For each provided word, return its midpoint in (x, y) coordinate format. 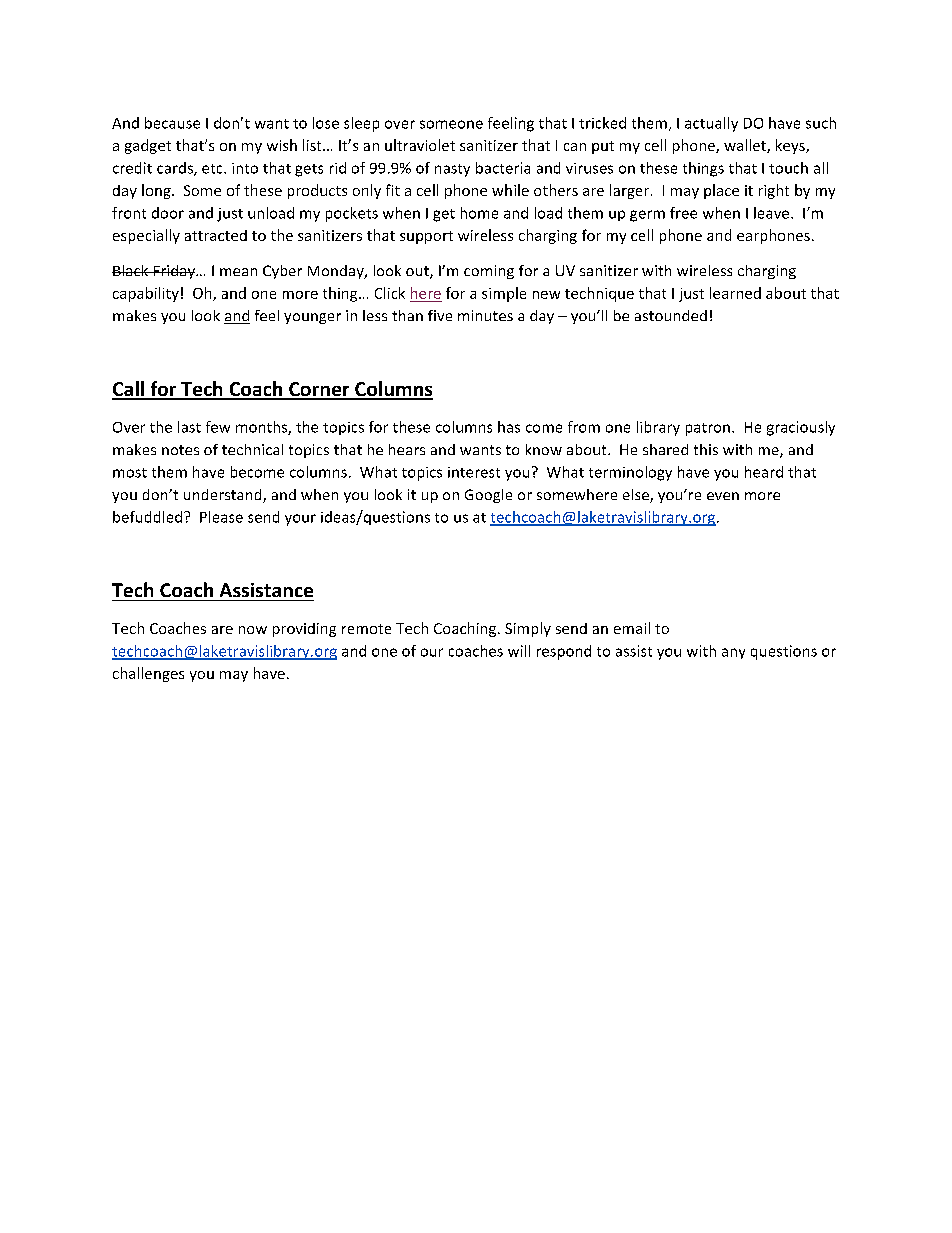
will (519, 651)
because (172, 123)
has (509, 427)
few (218, 427)
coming (489, 272)
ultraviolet (420, 145)
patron (708, 429)
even (723, 496)
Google (488, 496)
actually (711, 124)
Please (221, 517)
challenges (148, 674)
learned (735, 293)
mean (238, 272)
